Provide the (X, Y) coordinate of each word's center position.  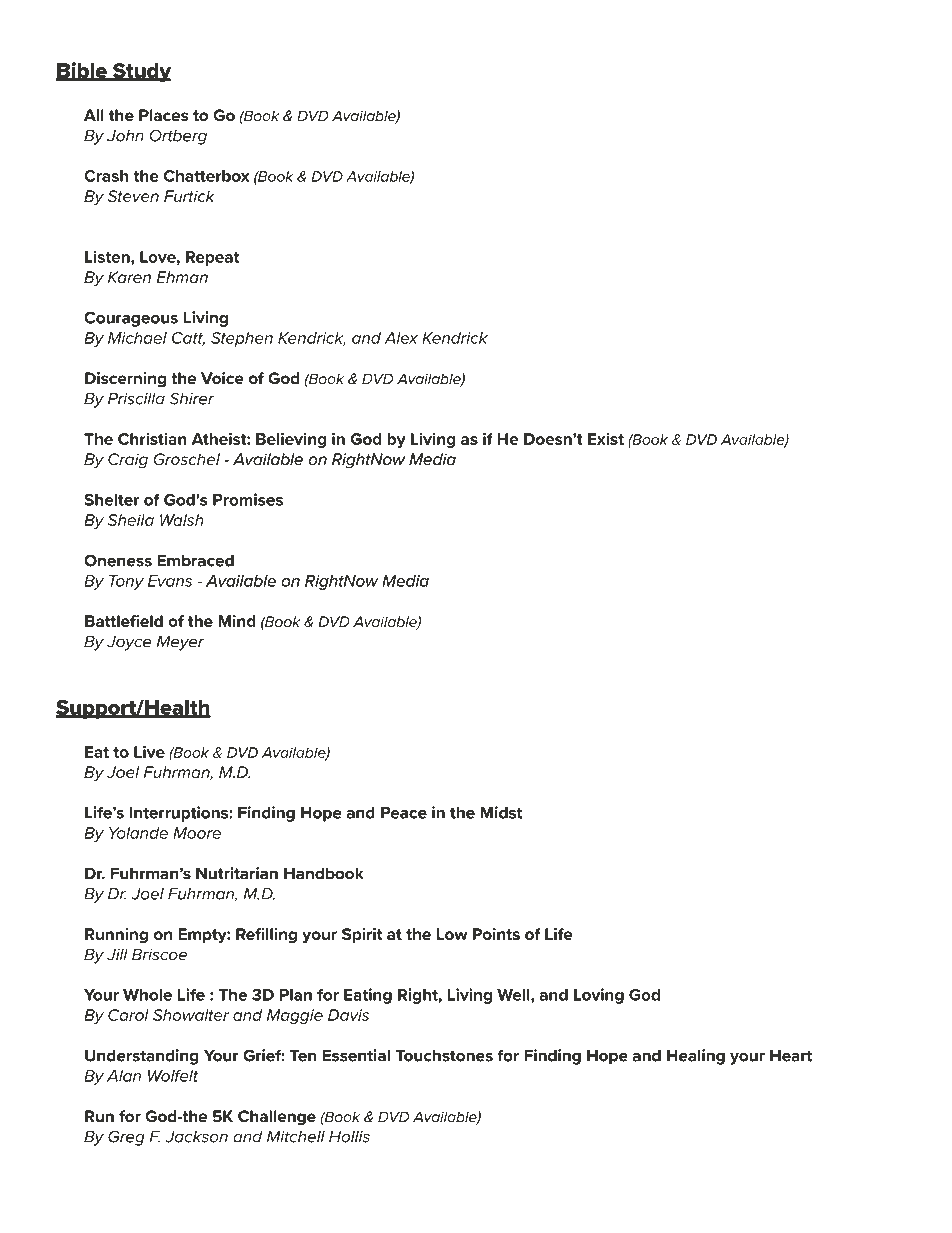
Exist (606, 438)
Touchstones (444, 1056)
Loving (599, 996)
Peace (404, 813)
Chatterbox (206, 176)
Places (164, 115)
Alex (401, 338)
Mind (237, 621)
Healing (696, 1057)
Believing (291, 440)
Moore (197, 833)
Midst (501, 812)
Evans (170, 581)
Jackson (197, 1137)
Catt (188, 339)
